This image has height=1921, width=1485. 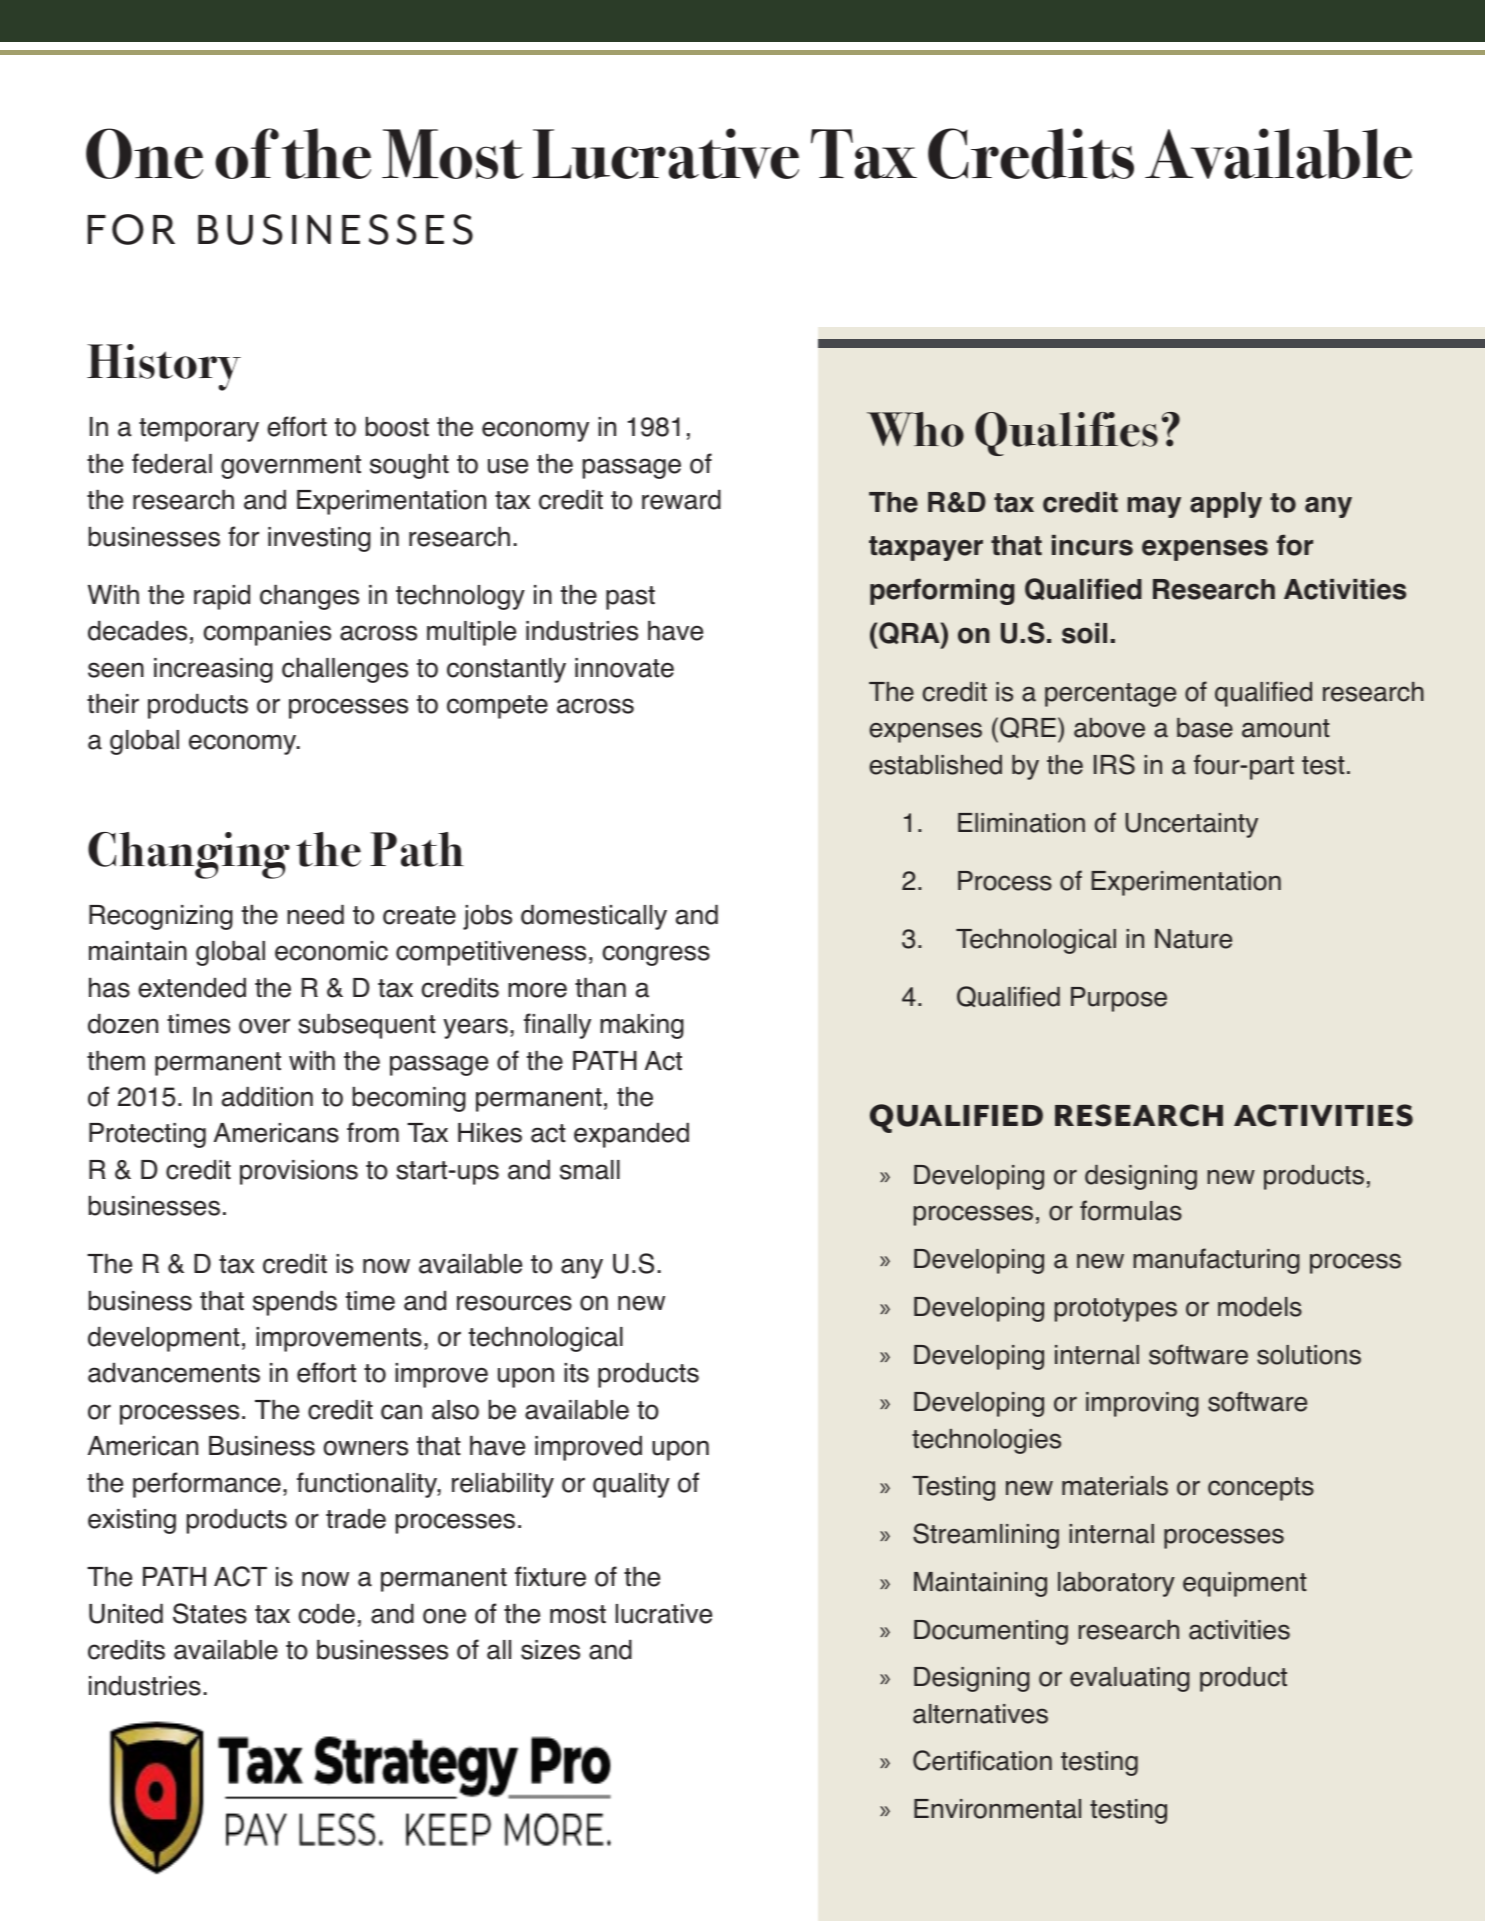 I want to click on base, so click(x=1205, y=728).
